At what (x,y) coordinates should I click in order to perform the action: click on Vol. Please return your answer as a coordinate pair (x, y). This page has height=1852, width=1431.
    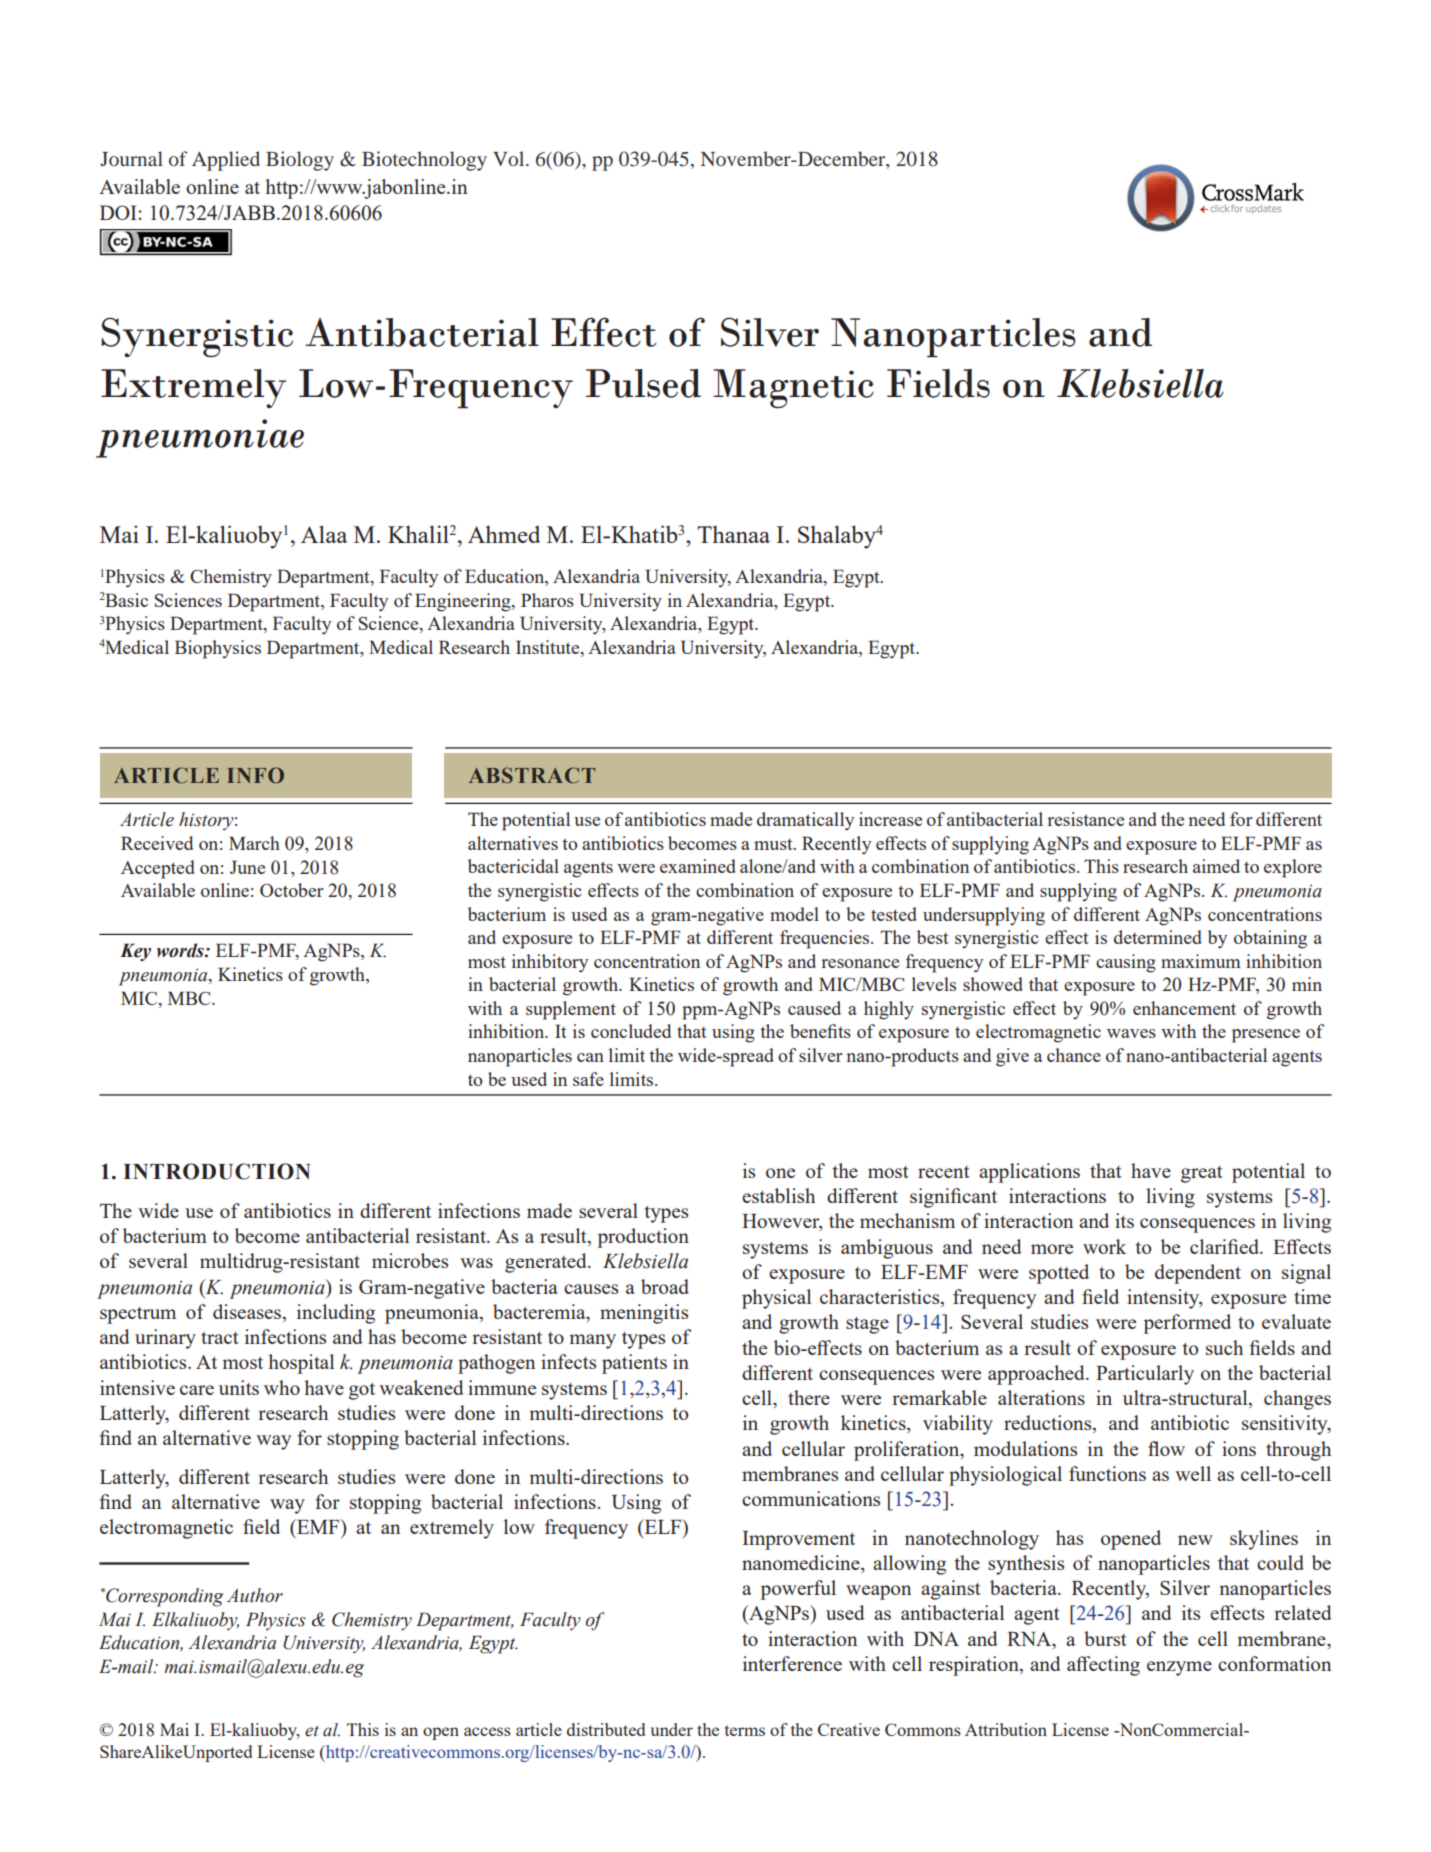
    Looking at the image, I should click on (510, 158).
